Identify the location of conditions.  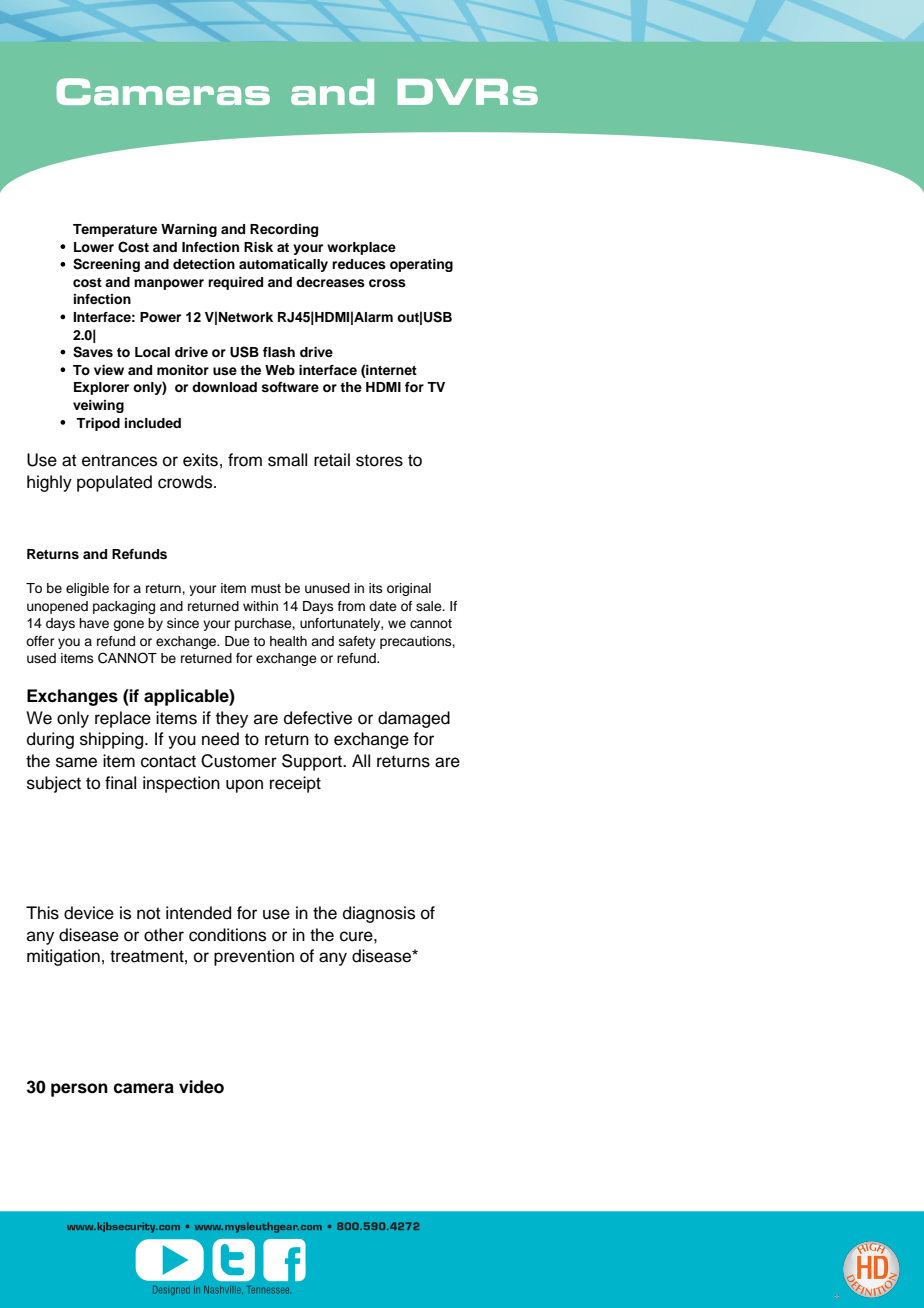
(227, 935).
